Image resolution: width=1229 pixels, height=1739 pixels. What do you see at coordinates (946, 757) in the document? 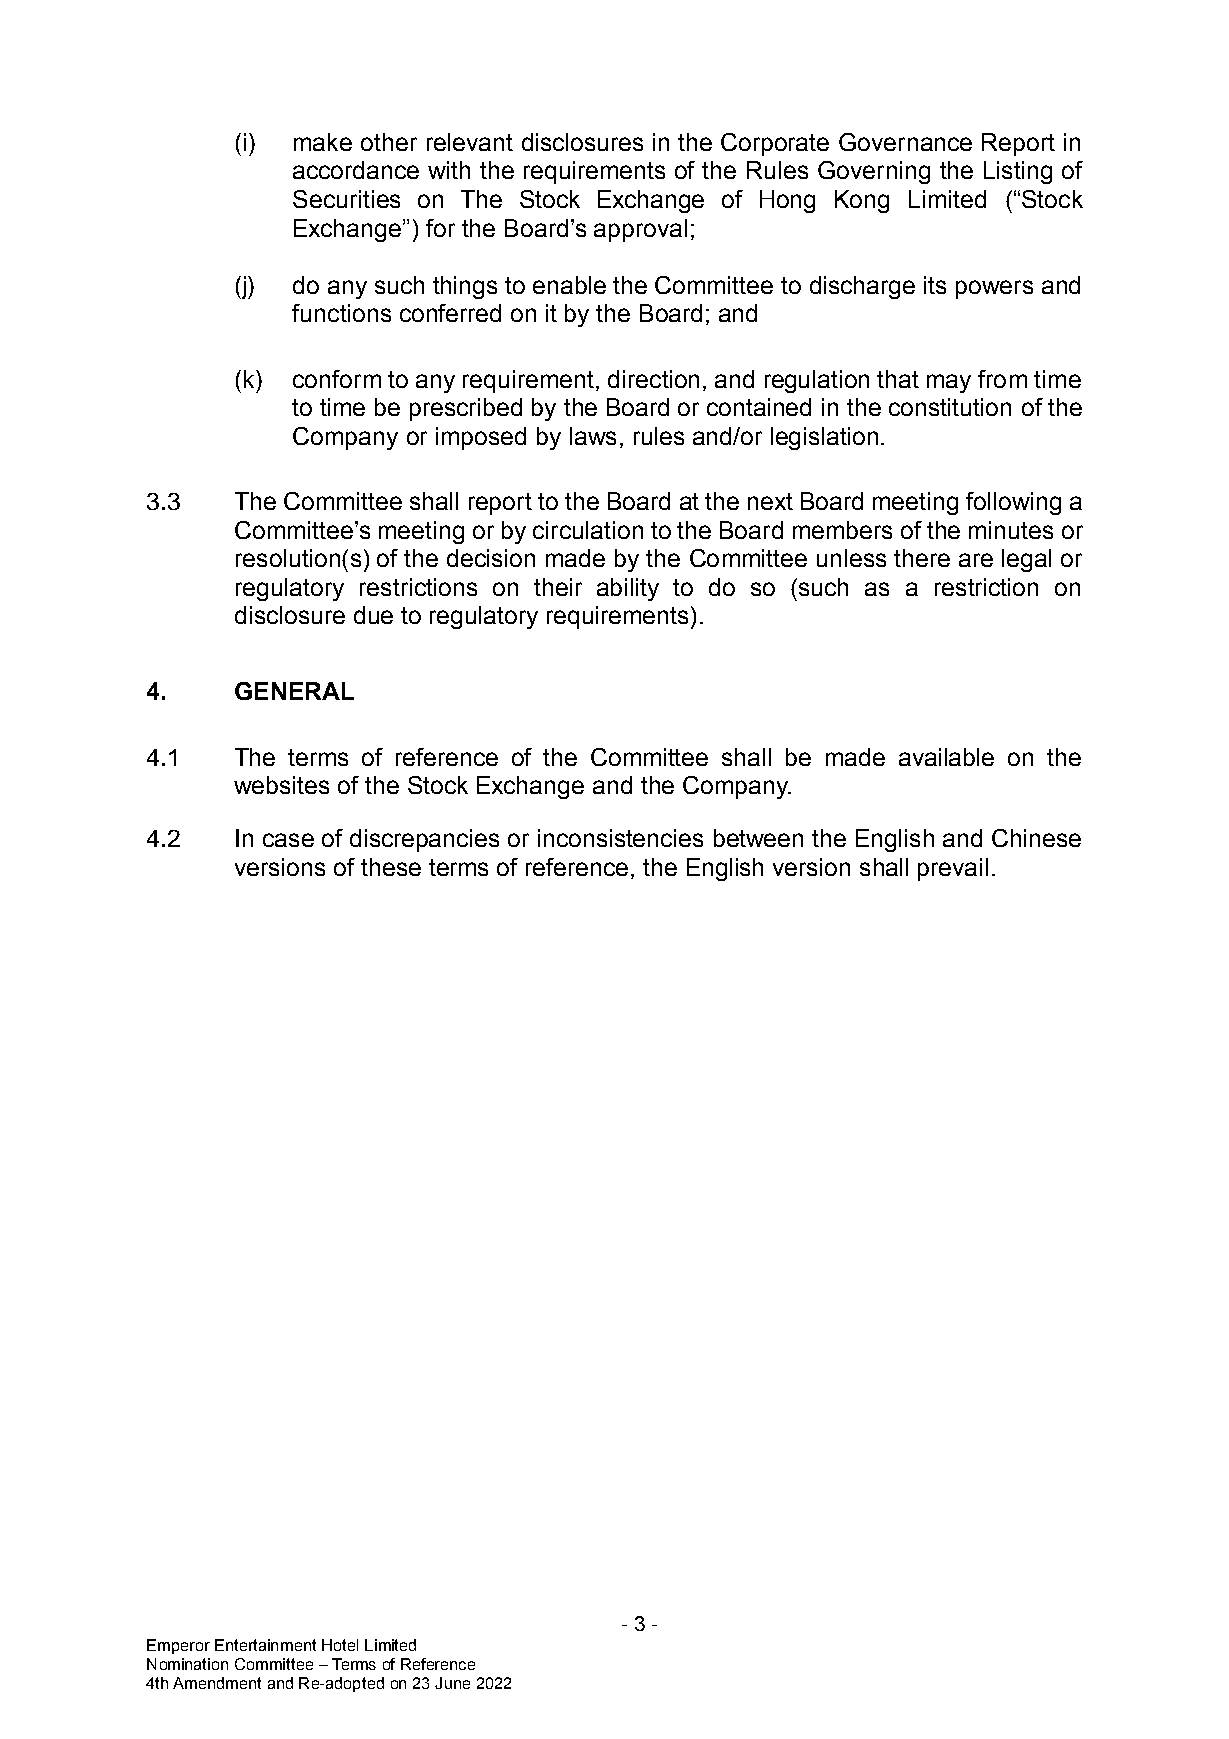
I see `available` at bounding box center [946, 757].
